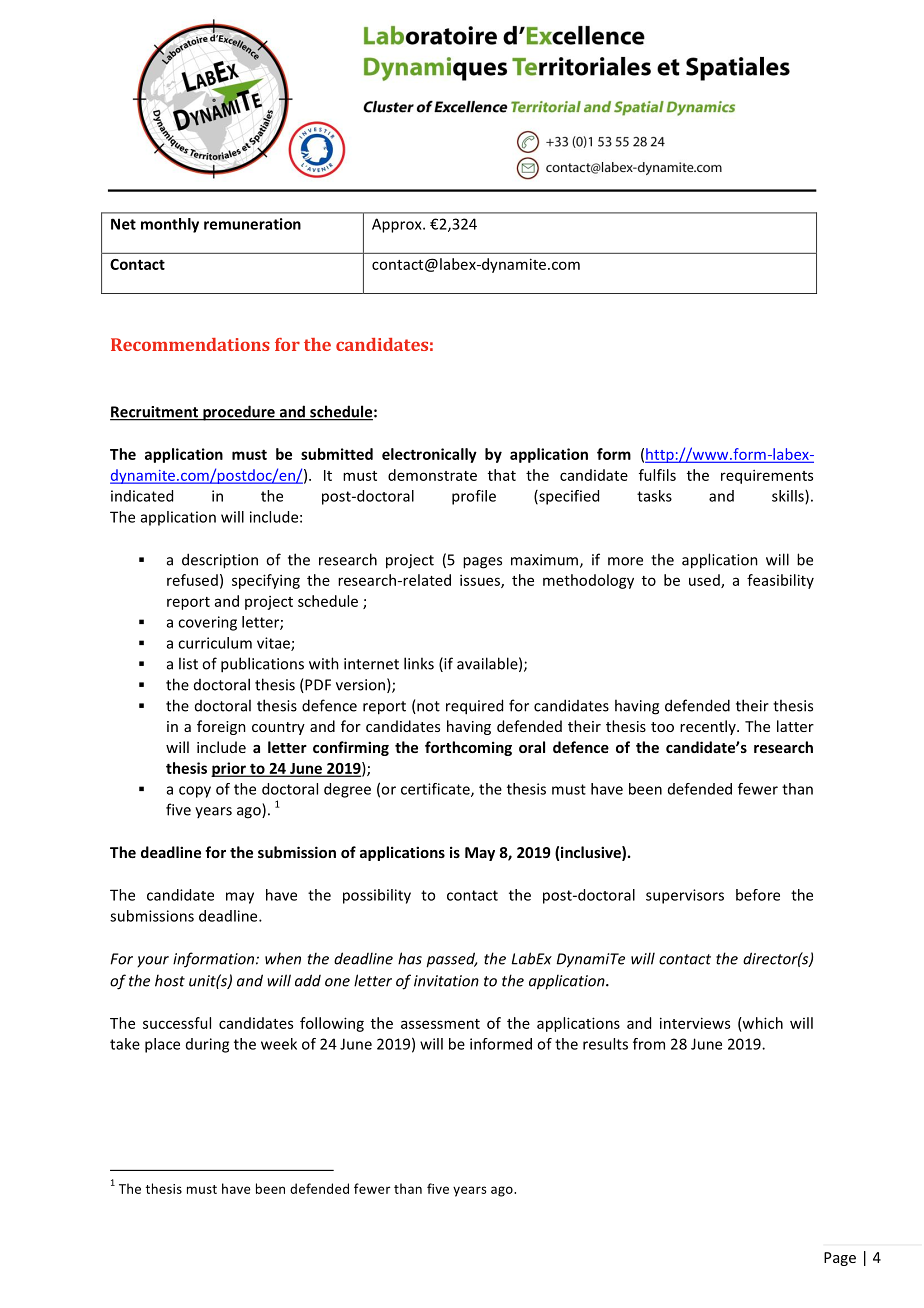 The image size is (924, 1308). What do you see at coordinates (398, 225) in the page?
I see `Approx` at bounding box center [398, 225].
